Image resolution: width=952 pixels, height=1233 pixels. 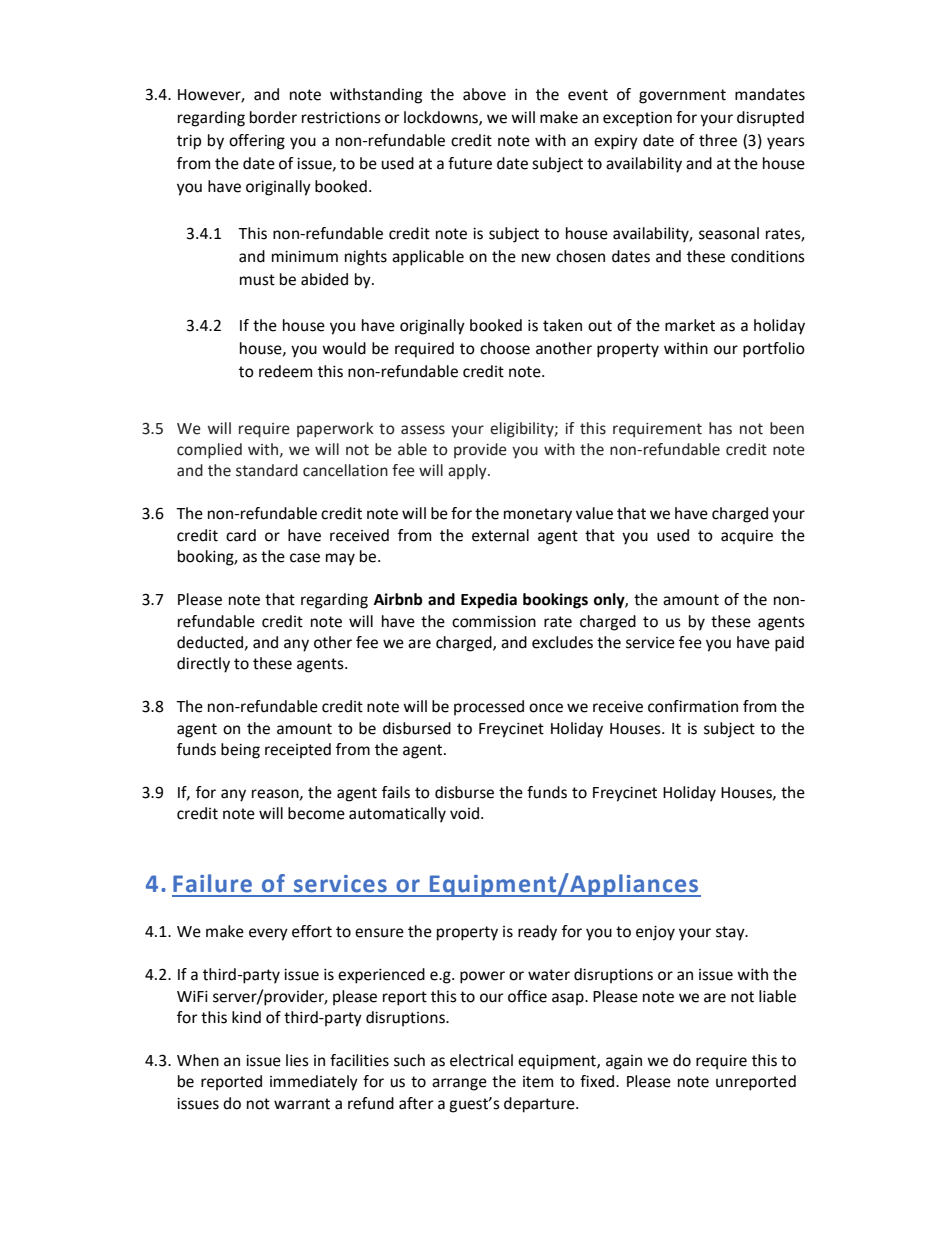 I want to click on electrical, so click(x=481, y=1060).
